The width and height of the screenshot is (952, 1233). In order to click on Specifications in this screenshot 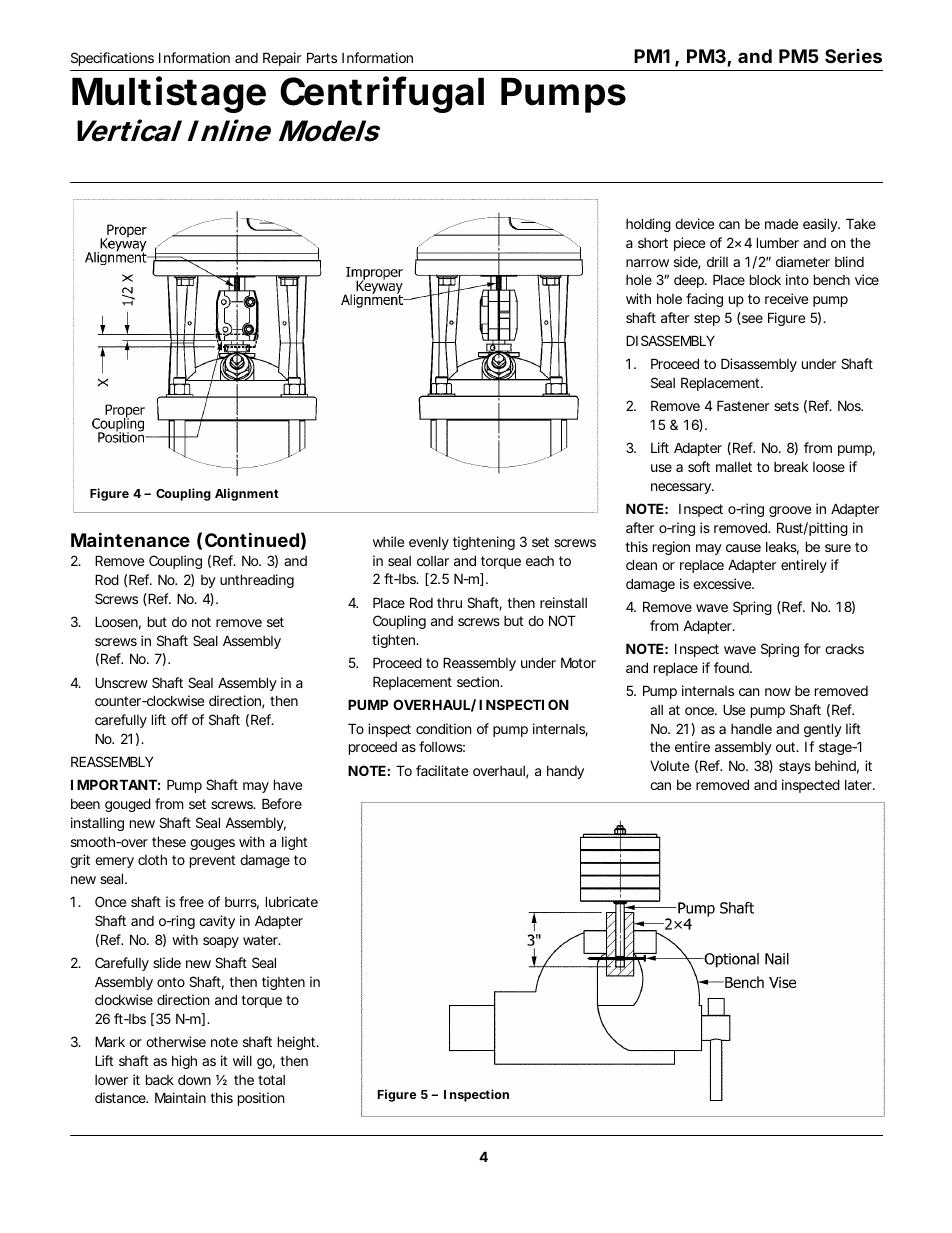, I will do `click(112, 59)`.
